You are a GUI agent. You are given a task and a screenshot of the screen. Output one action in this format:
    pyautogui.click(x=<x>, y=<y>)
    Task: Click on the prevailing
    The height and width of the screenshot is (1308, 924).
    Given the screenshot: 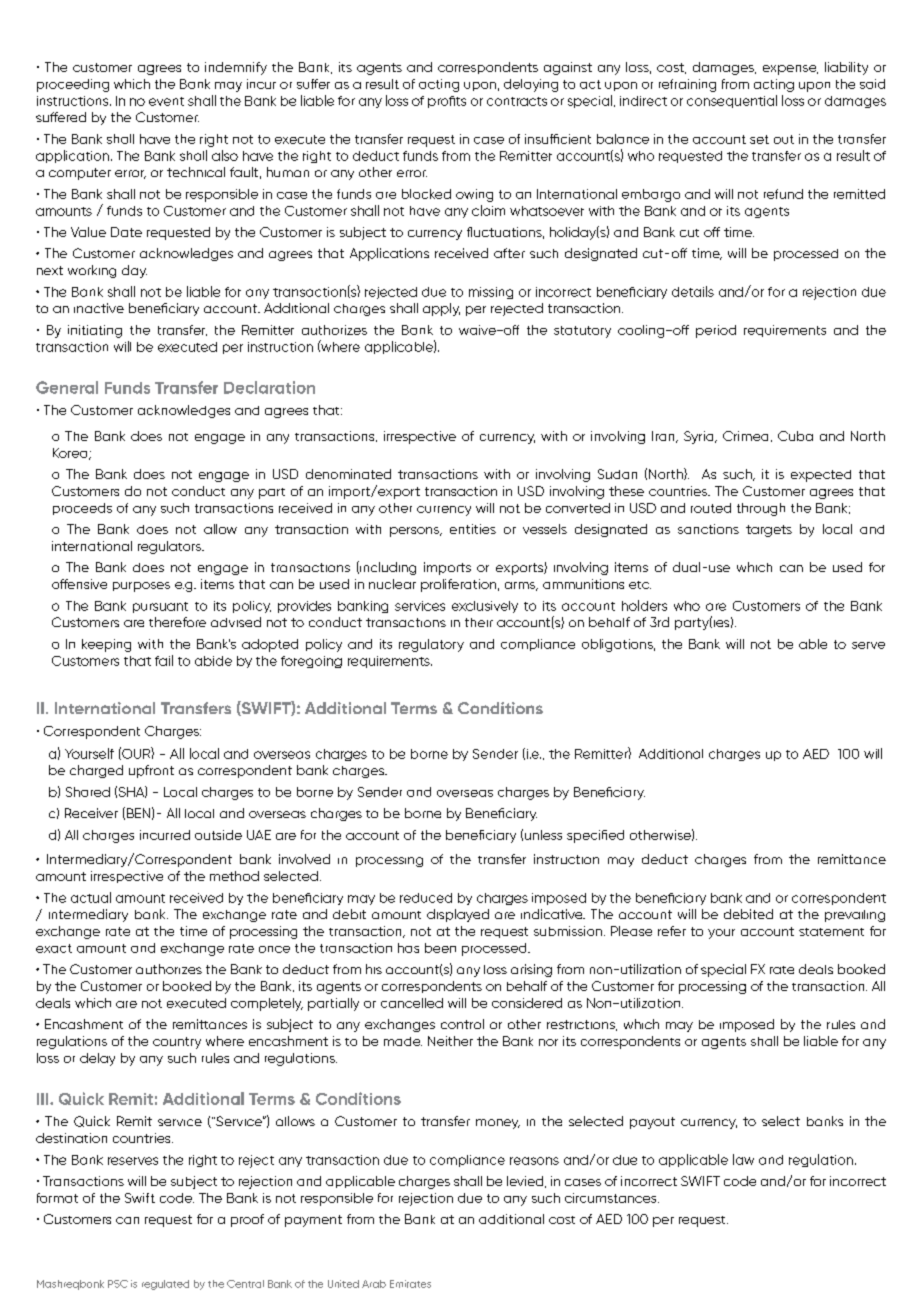 What is the action you would take?
    pyautogui.click(x=855, y=916)
